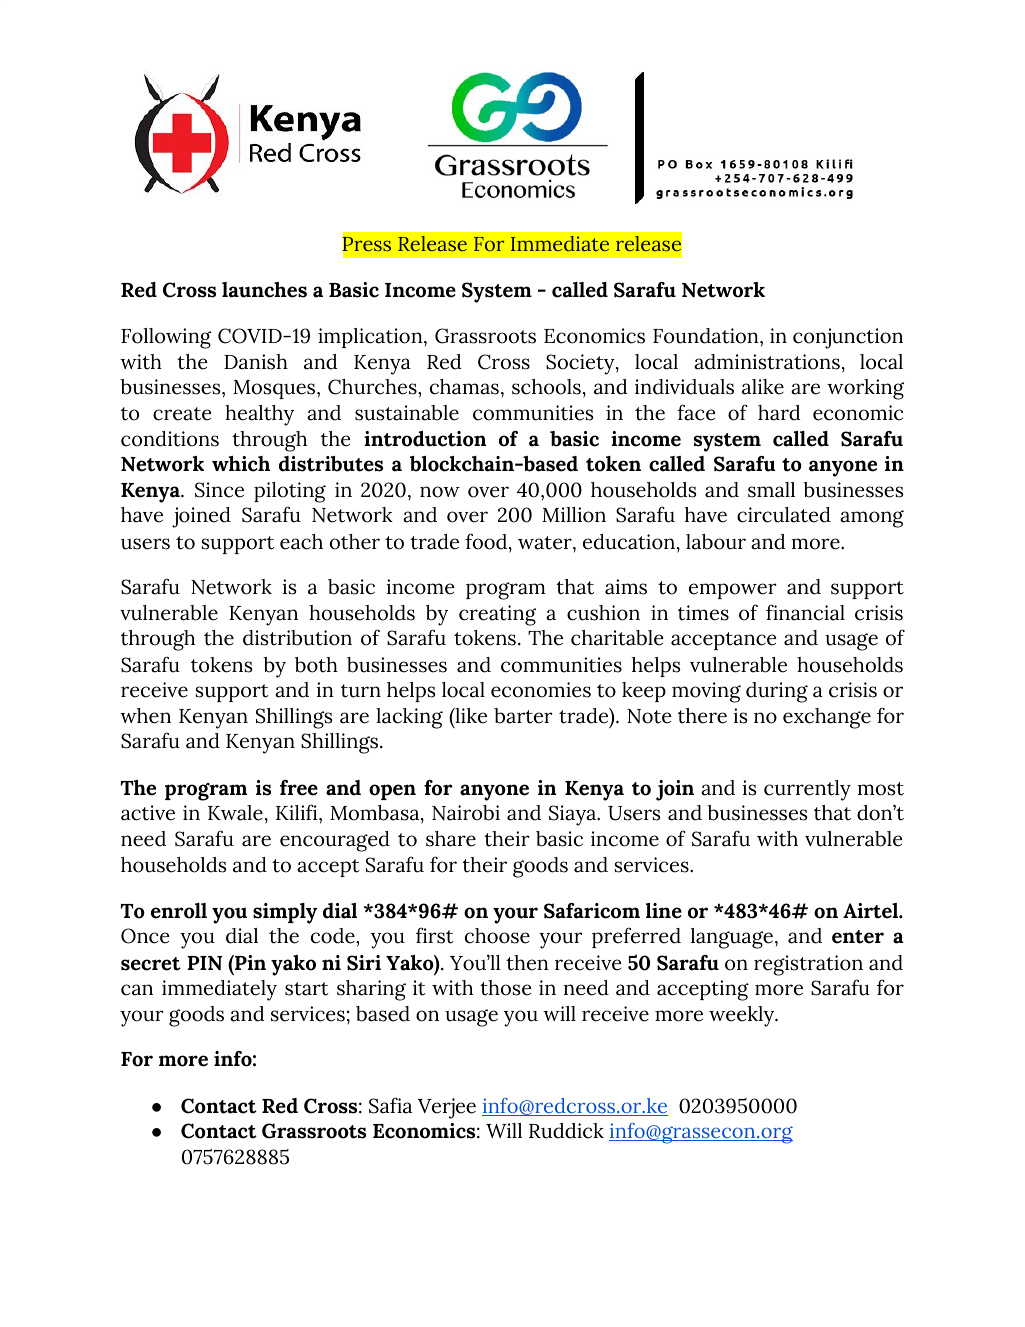 The width and height of the image is (1025, 1327). What do you see at coordinates (371, 338) in the image?
I see `implication` at bounding box center [371, 338].
